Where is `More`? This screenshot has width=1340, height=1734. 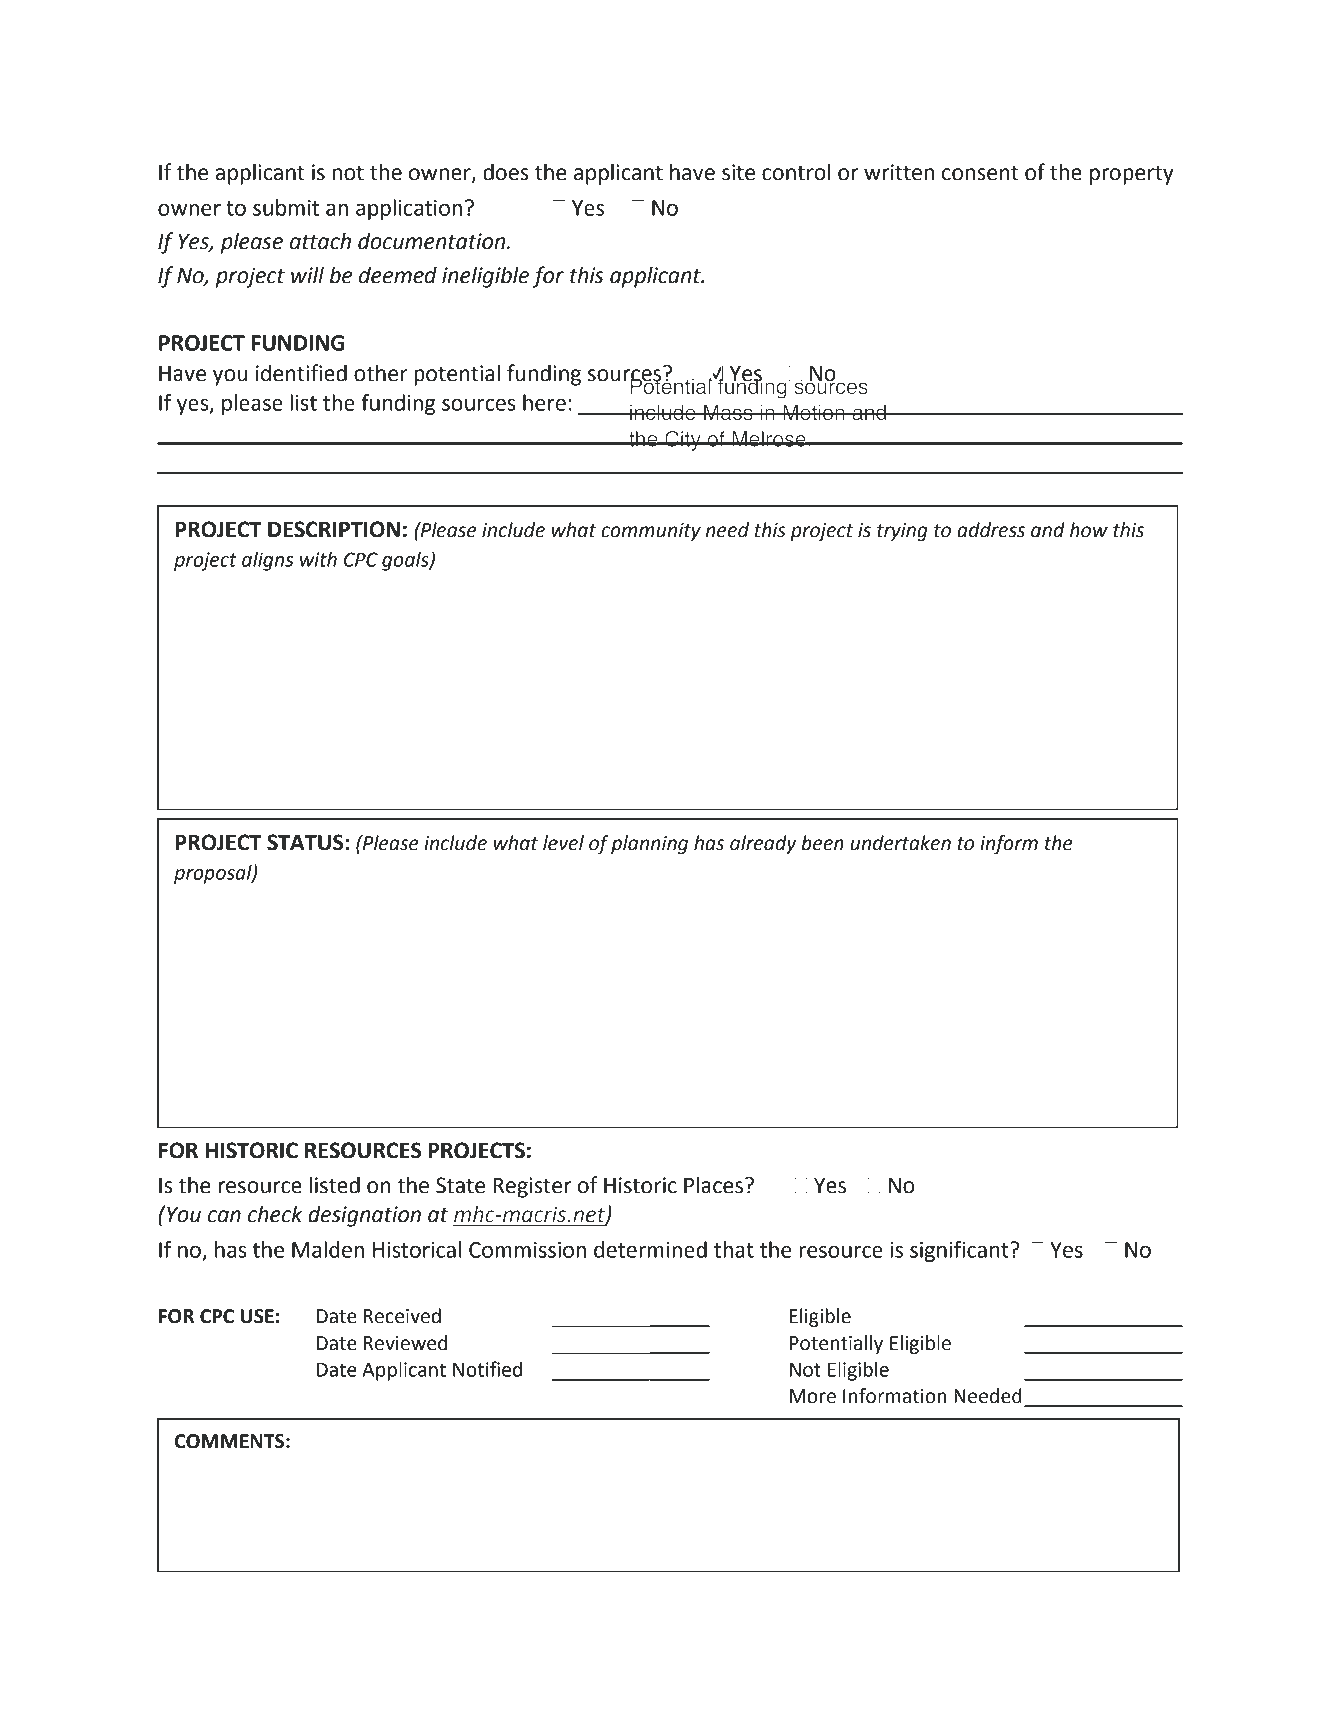
More is located at coordinates (813, 1396).
